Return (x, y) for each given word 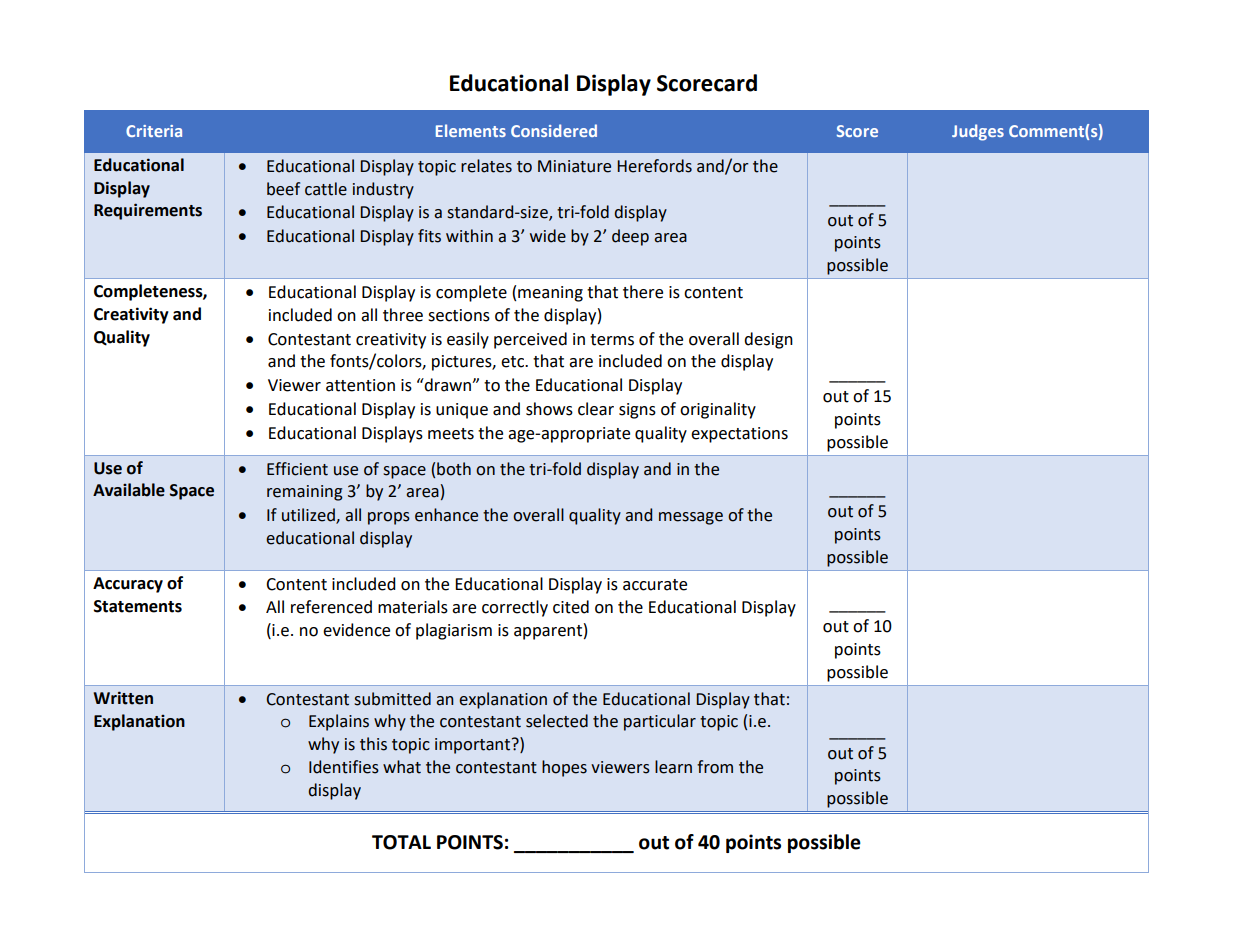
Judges (978, 132)
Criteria (154, 131)
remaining (305, 493)
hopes (564, 768)
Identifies (344, 767)
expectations (739, 435)
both (454, 469)
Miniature (574, 166)
